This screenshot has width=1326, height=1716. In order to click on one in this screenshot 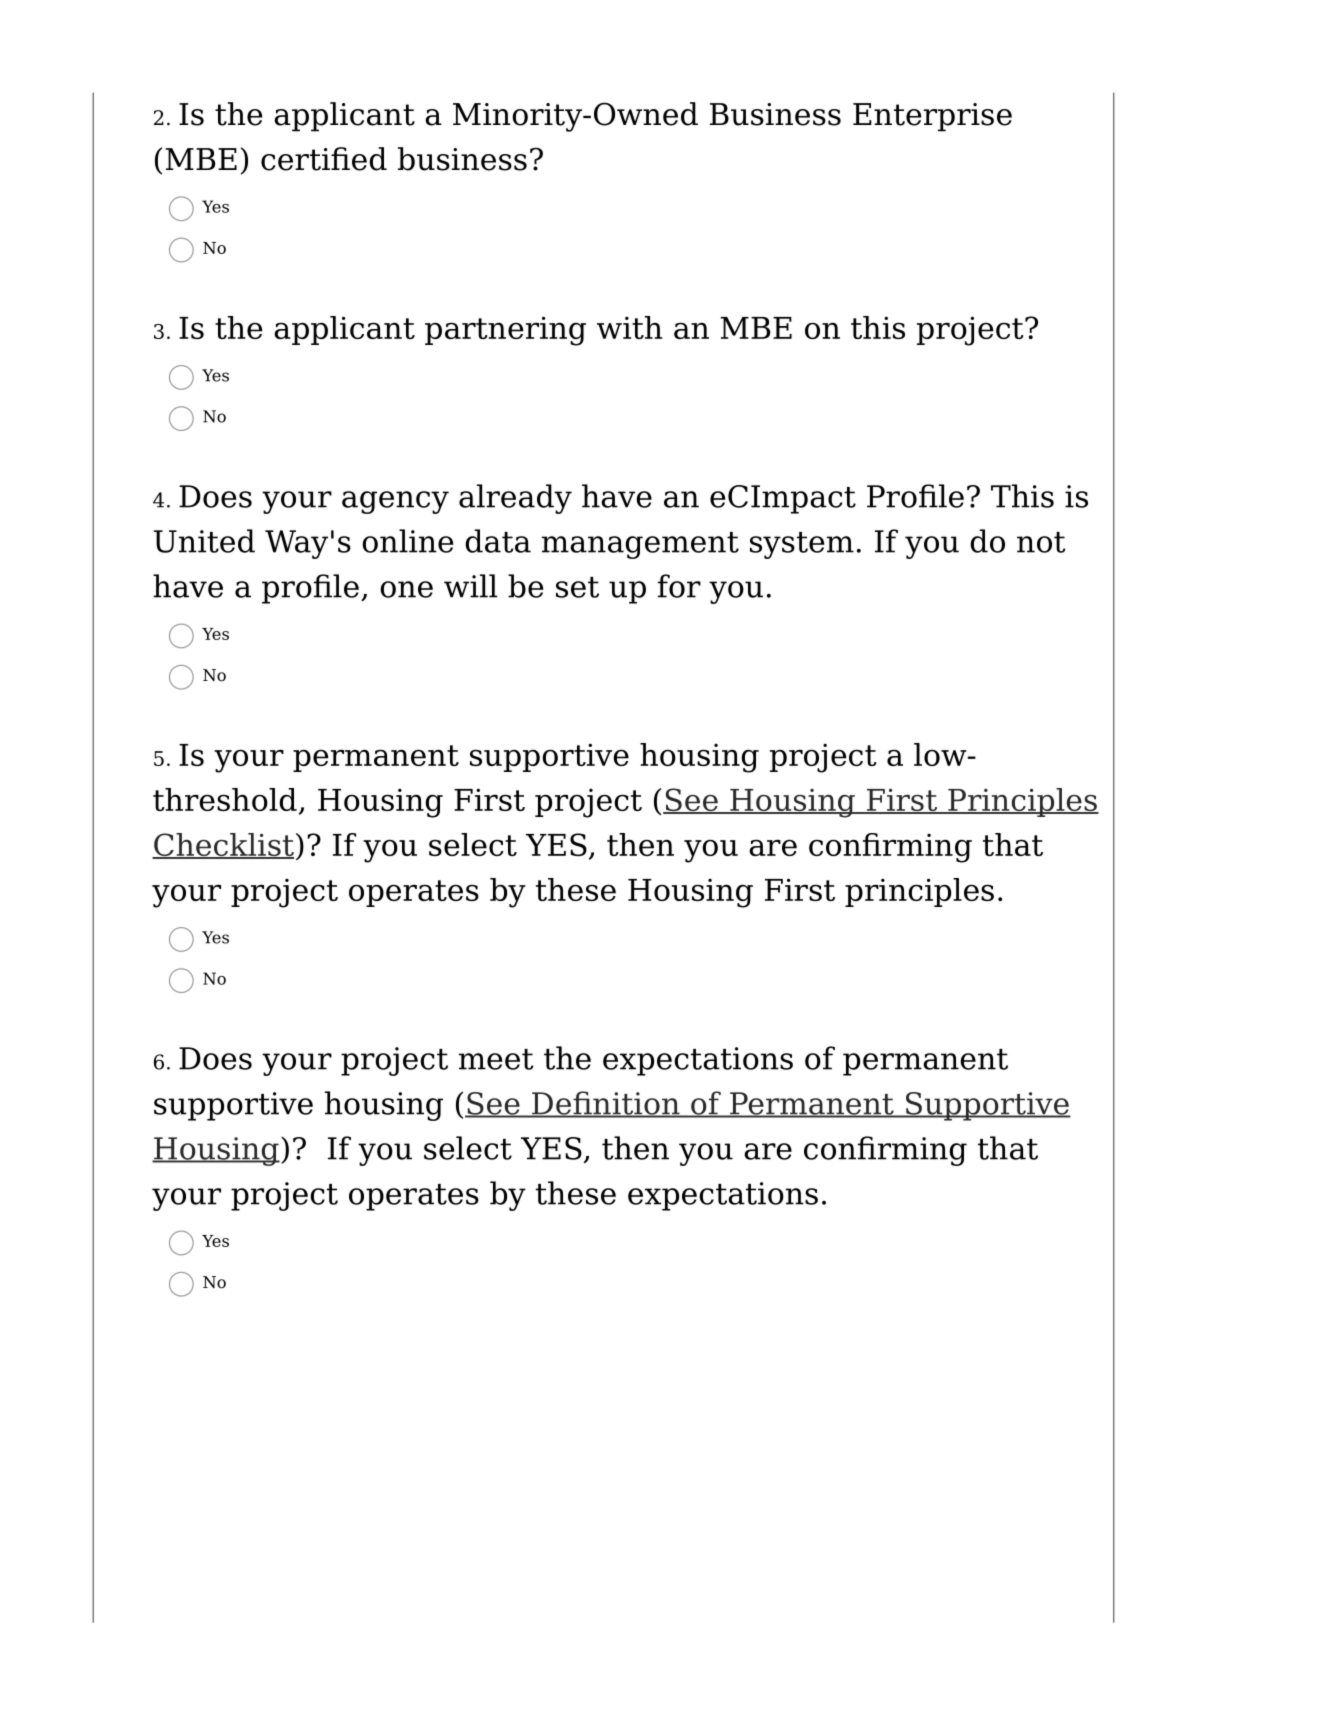, I will do `click(406, 589)`.
